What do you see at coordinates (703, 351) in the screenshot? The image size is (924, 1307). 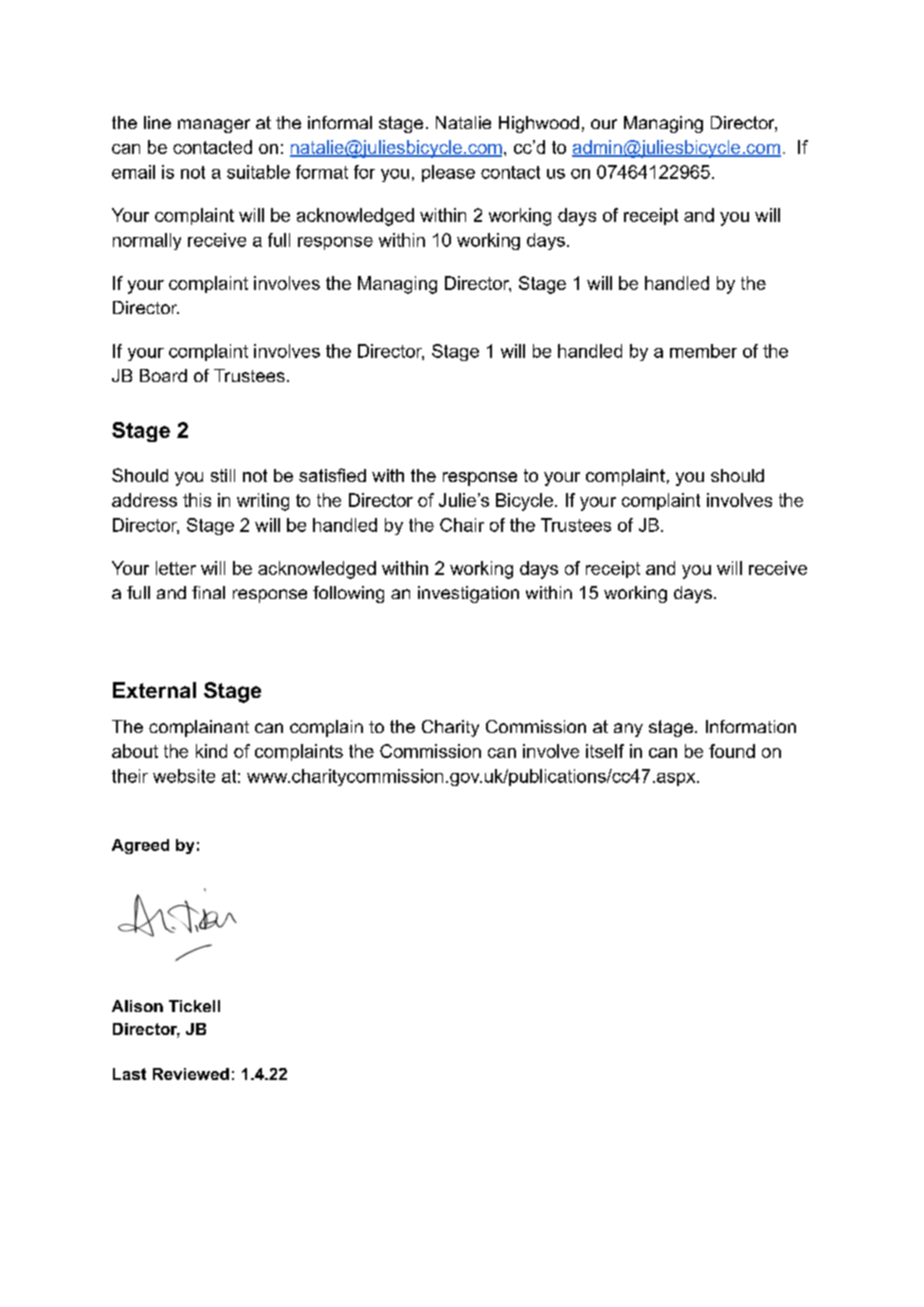 I see `member` at bounding box center [703, 351].
